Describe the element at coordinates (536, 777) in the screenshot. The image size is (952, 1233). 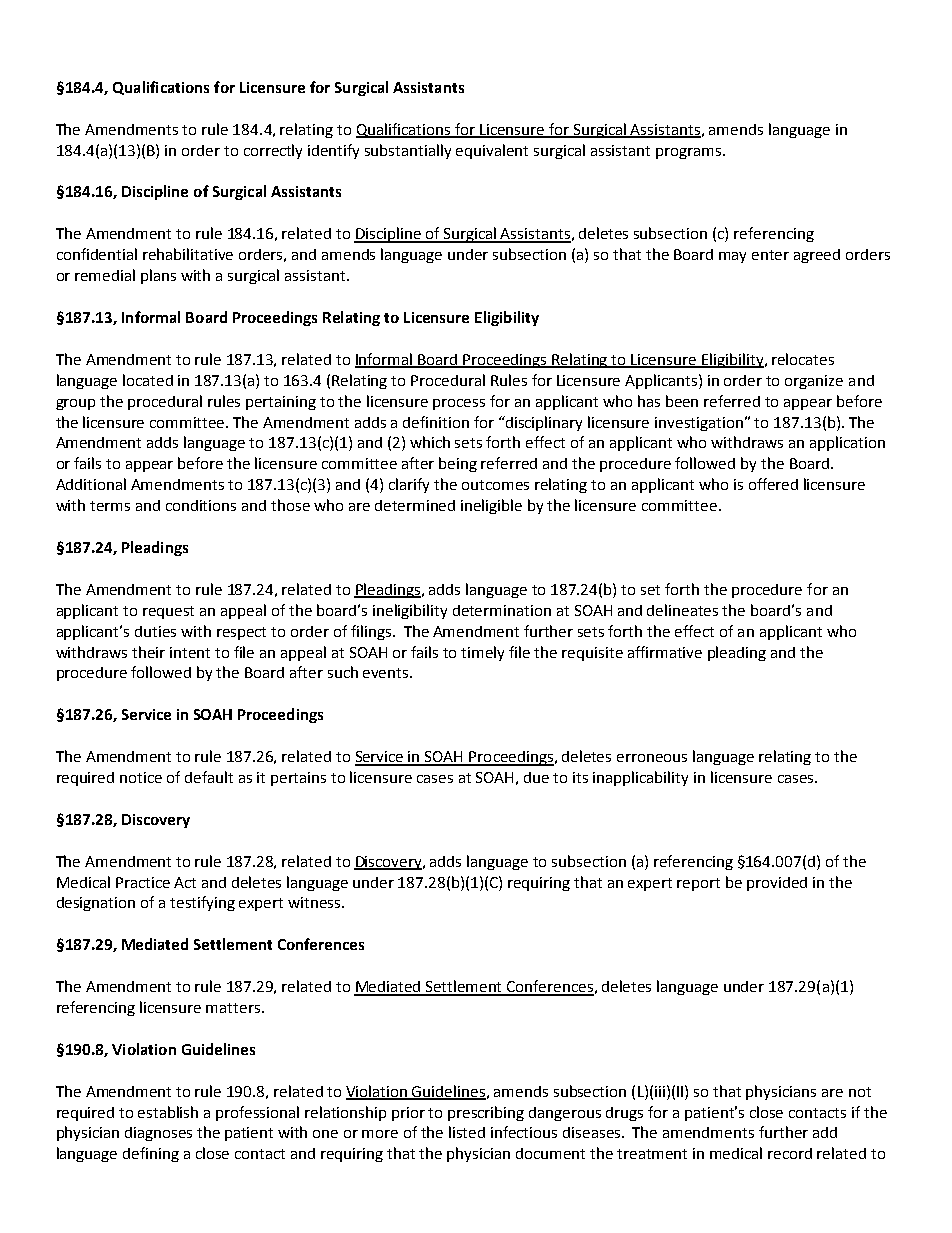
I see `due` at that location.
